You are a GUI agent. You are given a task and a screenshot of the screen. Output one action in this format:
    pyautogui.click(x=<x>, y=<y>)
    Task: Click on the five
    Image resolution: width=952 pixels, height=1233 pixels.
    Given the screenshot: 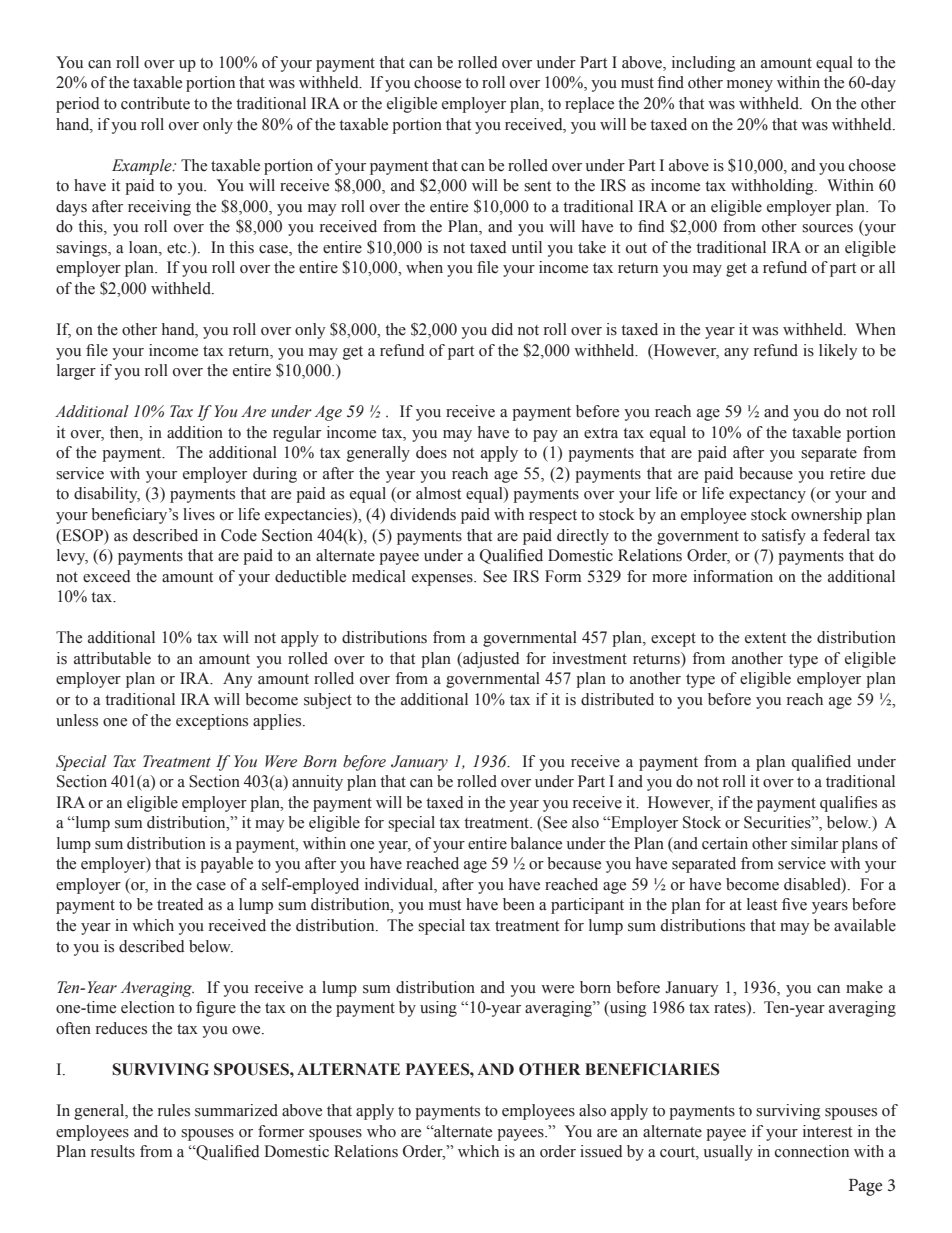 What is the action you would take?
    pyautogui.click(x=794, y=904)
